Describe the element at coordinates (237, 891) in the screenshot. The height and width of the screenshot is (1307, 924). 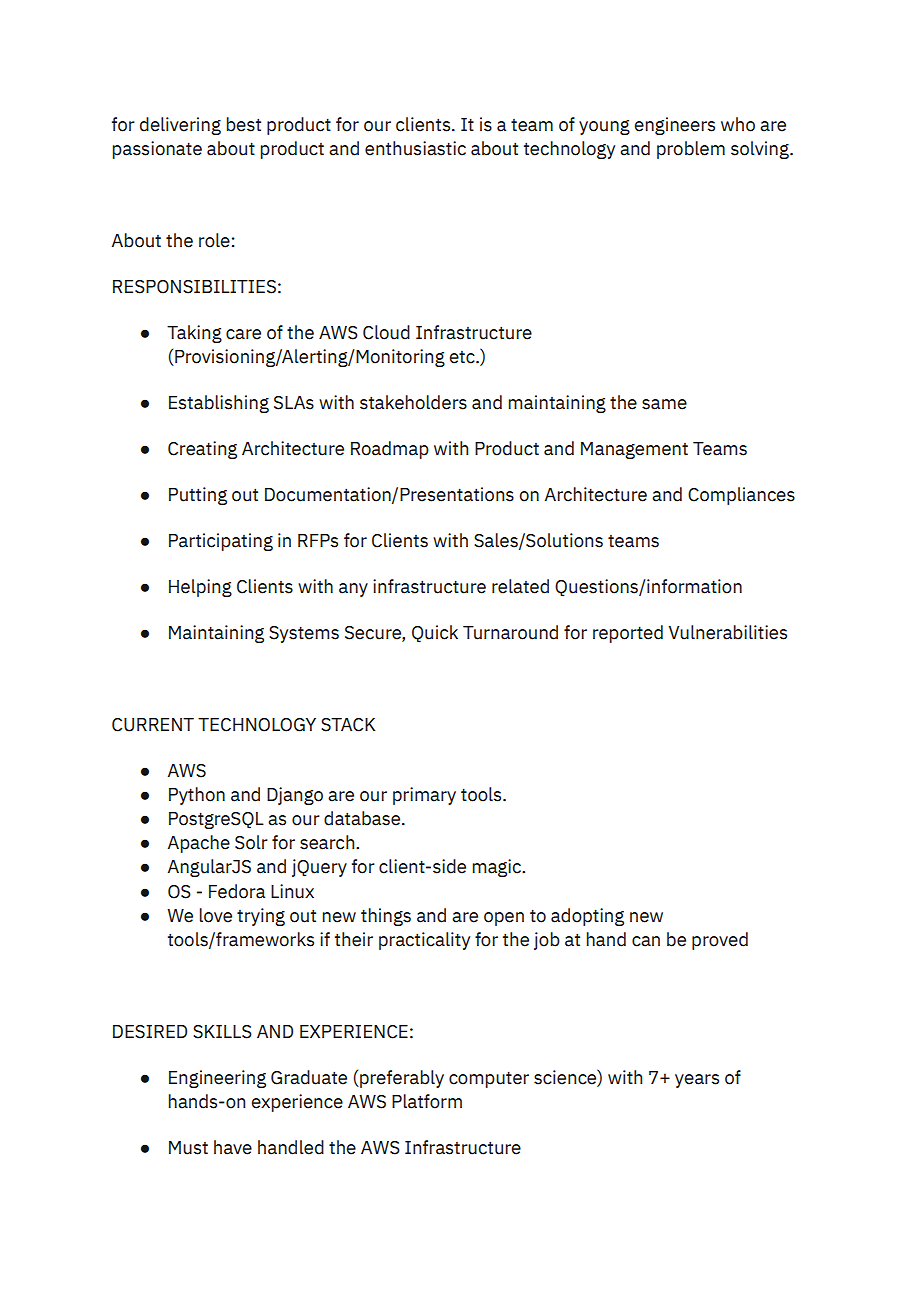
I see `Fedora` at that location.
